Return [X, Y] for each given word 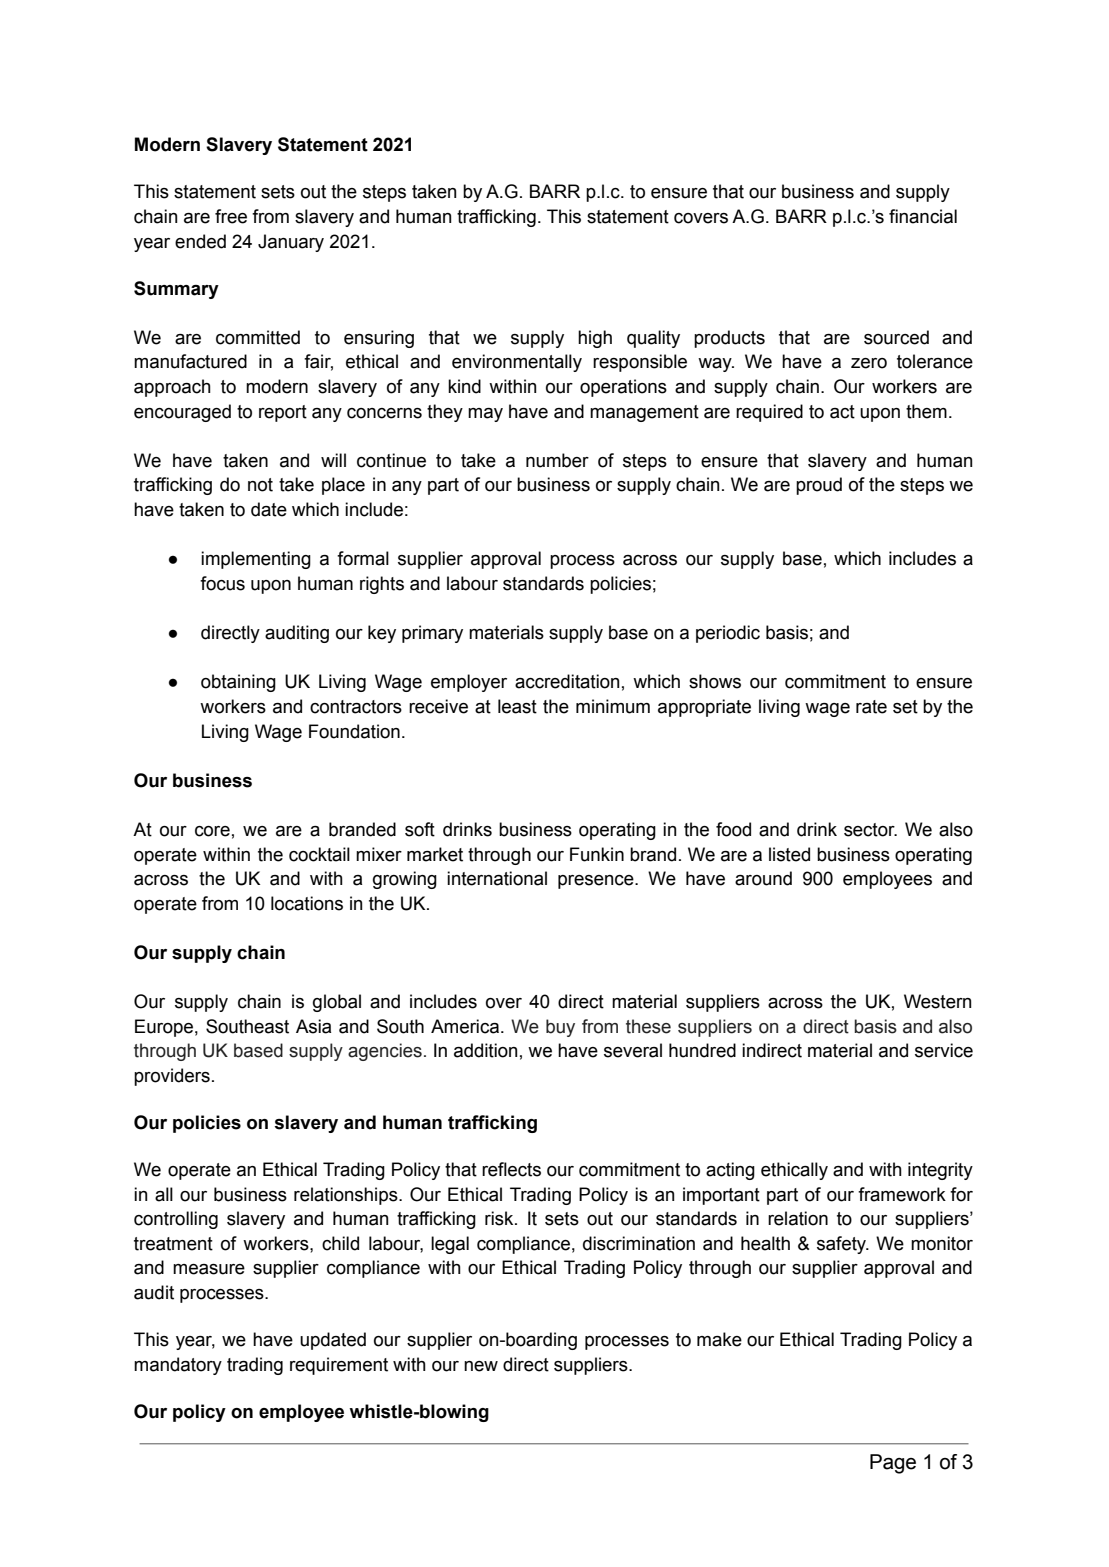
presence [597, 882]
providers [172, 1077]
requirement [339, 1366]
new [481, 1366]
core [212, 831]
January [291, 243]
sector [870, 830]
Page [893, 1464]
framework [902, 1194]
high [595, 339]
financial [923, 216]
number [557, 460]
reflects [511, 1169]
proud [819, 486]
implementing [256, 560]
